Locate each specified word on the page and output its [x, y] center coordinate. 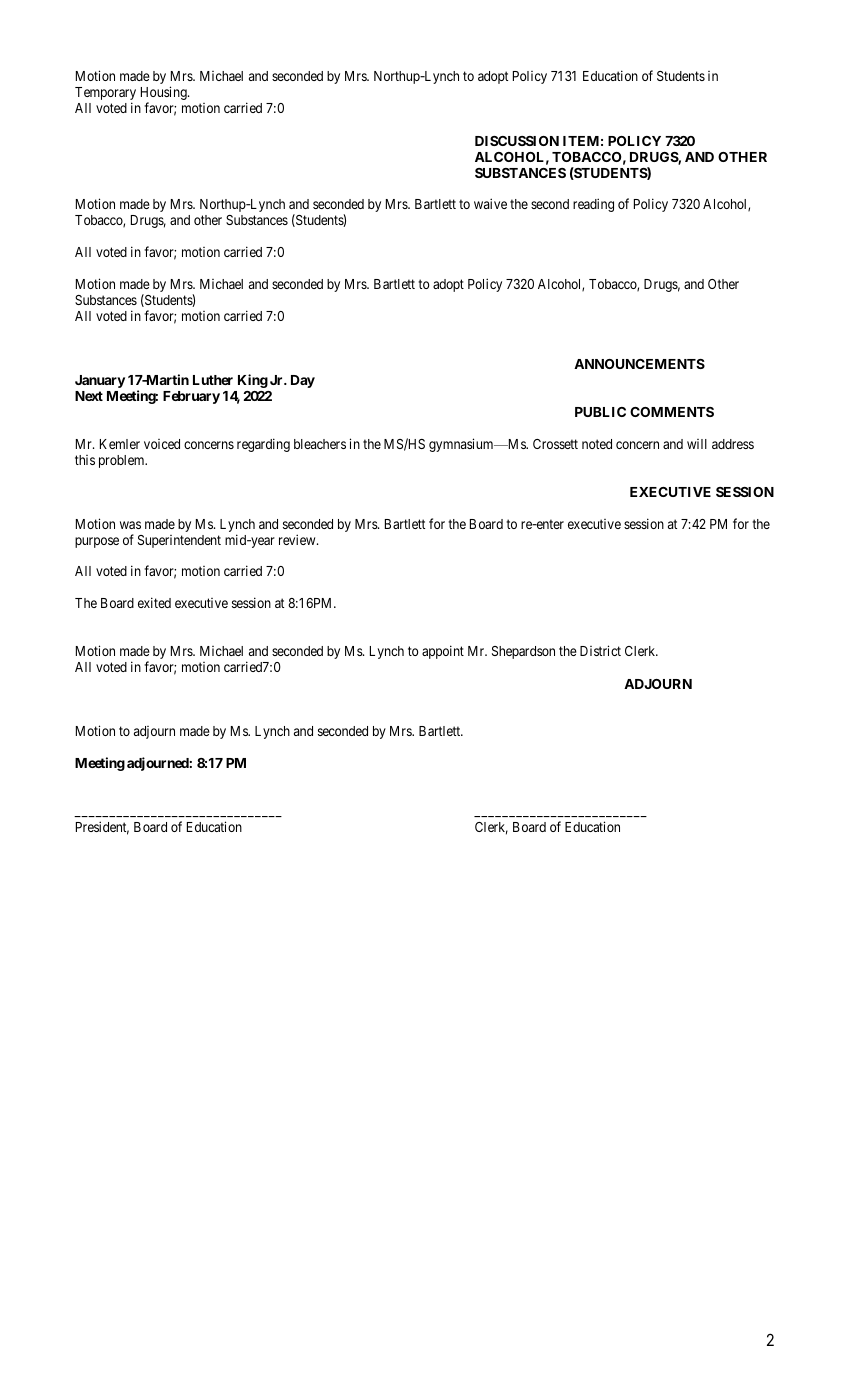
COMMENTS [672, 412]
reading [593, 205]
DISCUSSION [517, 141]
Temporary [105, 95]
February [191, 397]
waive [490, 203]
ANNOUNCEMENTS [639, 364]
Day [303, 381]
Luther [213, 380]
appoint [443, 652]
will [697, 444]
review [298, 539]
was [130, 525]
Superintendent [179, 541]
